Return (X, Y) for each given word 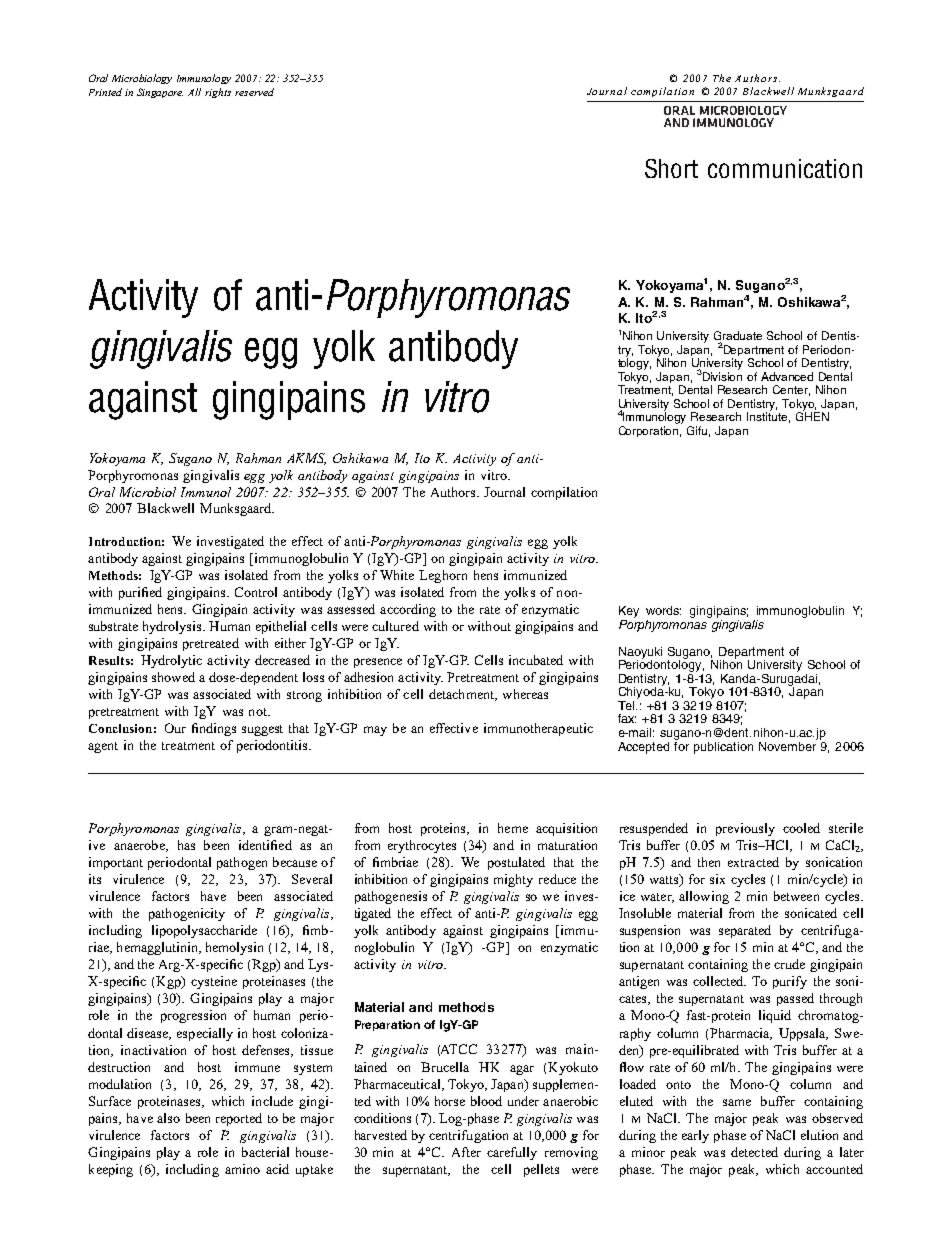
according (408, 610)
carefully (512, 1153)
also (168, 1118)
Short (671, 168)
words (663, 610)
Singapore (160, 93)
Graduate (738, 337)
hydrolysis (173, 627)
